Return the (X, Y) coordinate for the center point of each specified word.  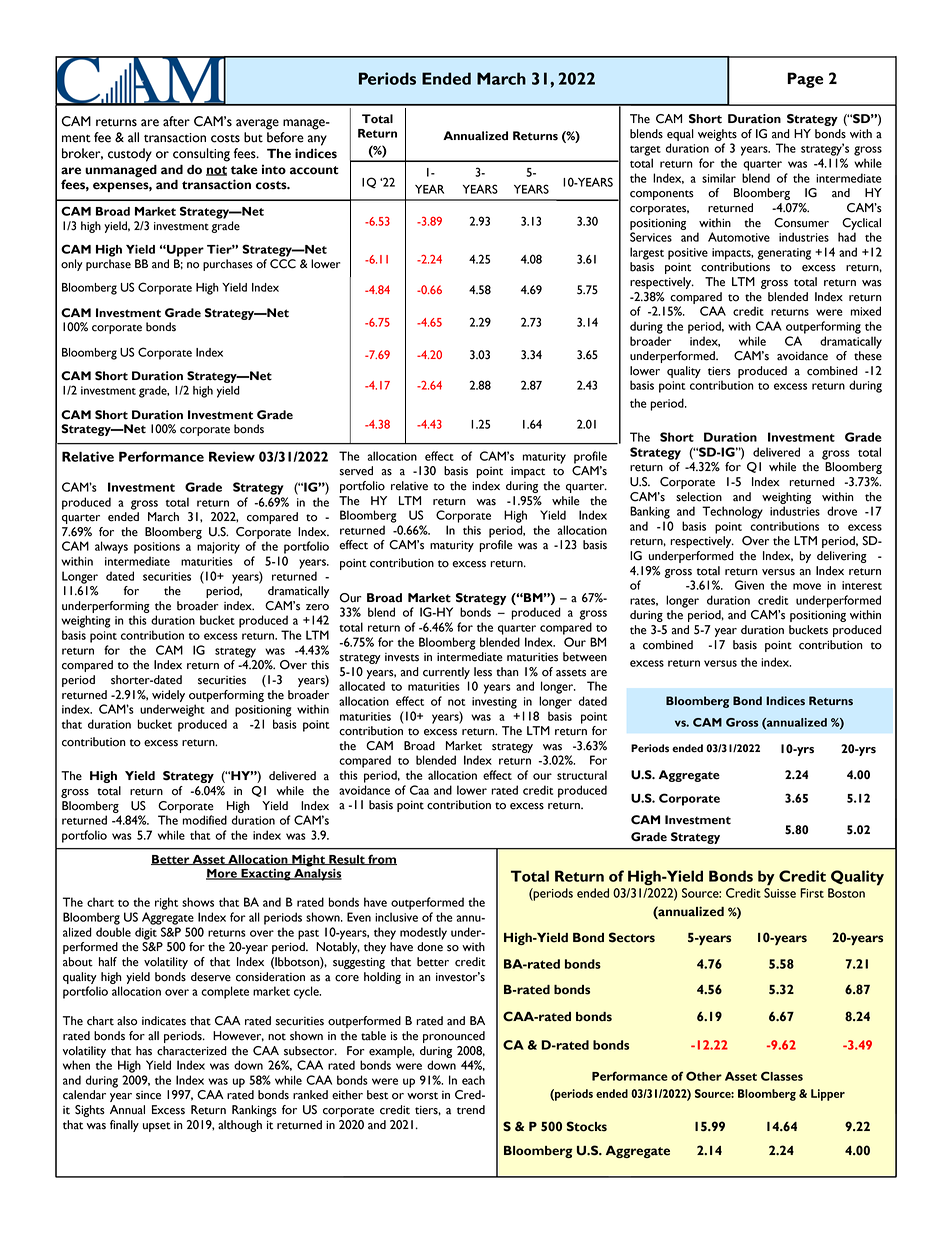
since (148, 1095)
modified (205, 820)
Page (805, 80)
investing (494, 703)
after (176, 121)
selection (699, 497)
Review (232, 456)
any (317, 140)
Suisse (780, 893)
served (356, 471)
